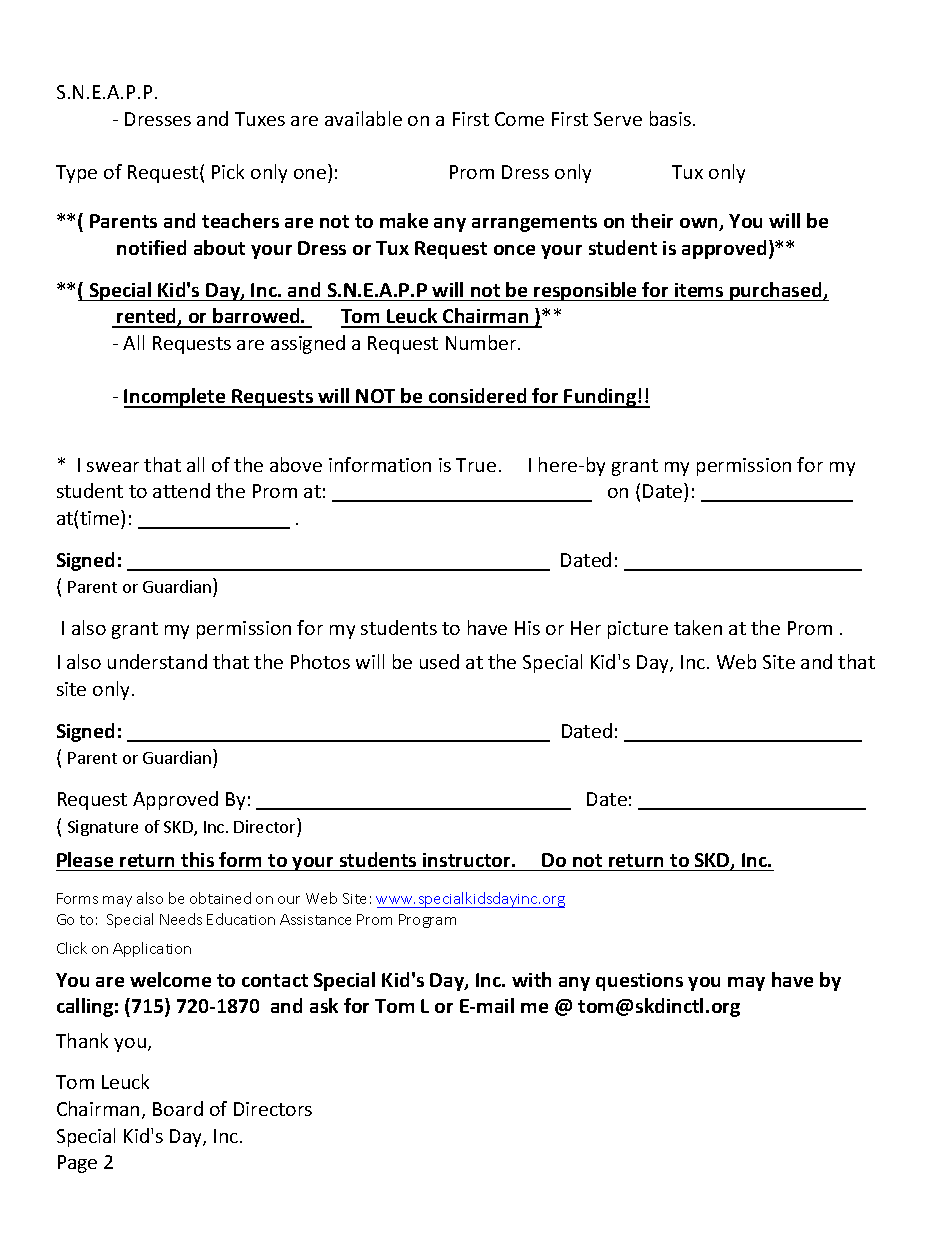 Image resolution: width=952 pixels, height=1233 pixels. I want to click on Signature, so click(103, 828).
